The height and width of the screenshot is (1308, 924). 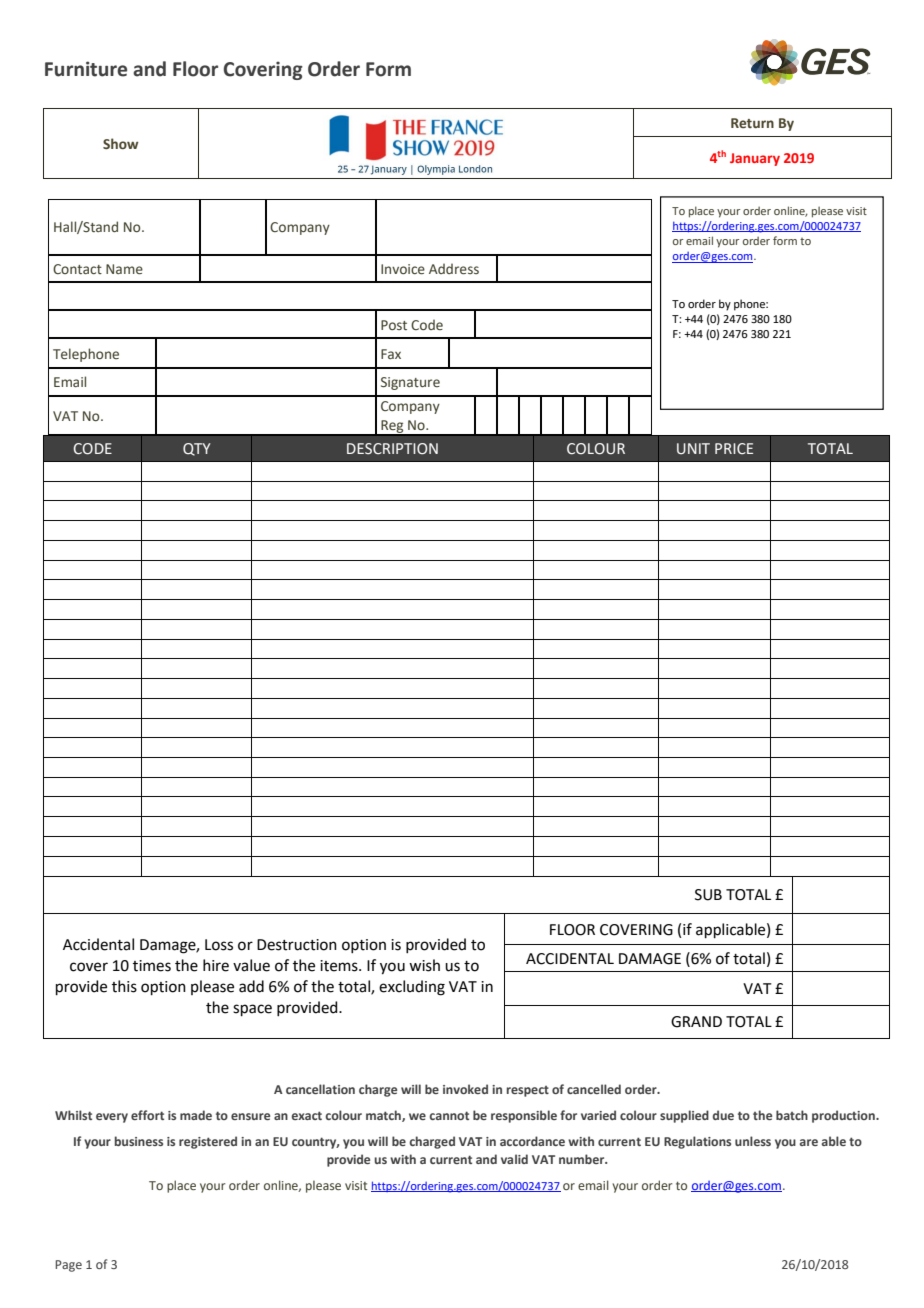 What do you see at coordinates (693, 449) in the screenshot?
I see `UNIT` at bounding box center [693, 449].
